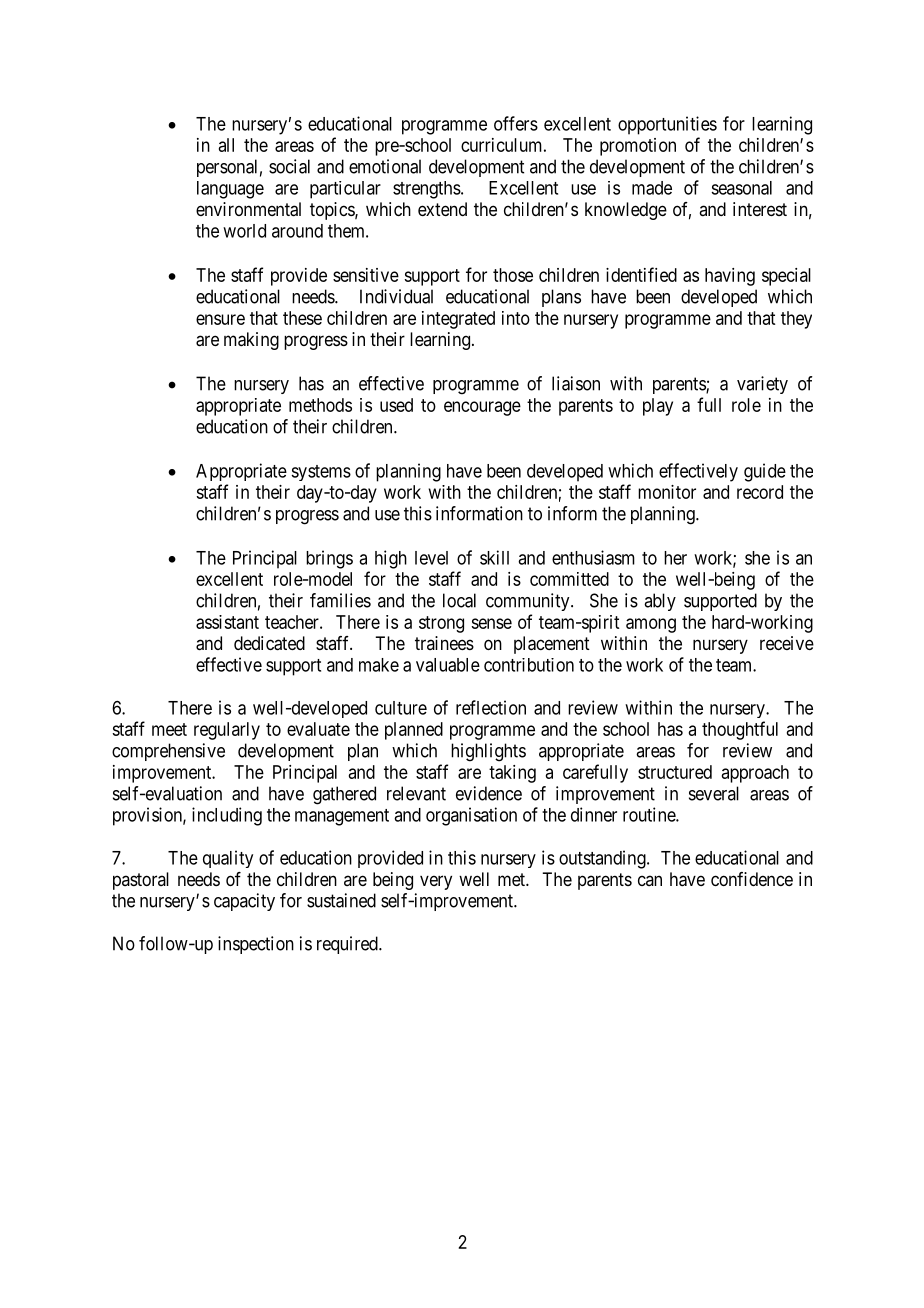 Image resolution: width=924 pixels, height=1308 pixels. I want to click on skill, so click(494, 557).
